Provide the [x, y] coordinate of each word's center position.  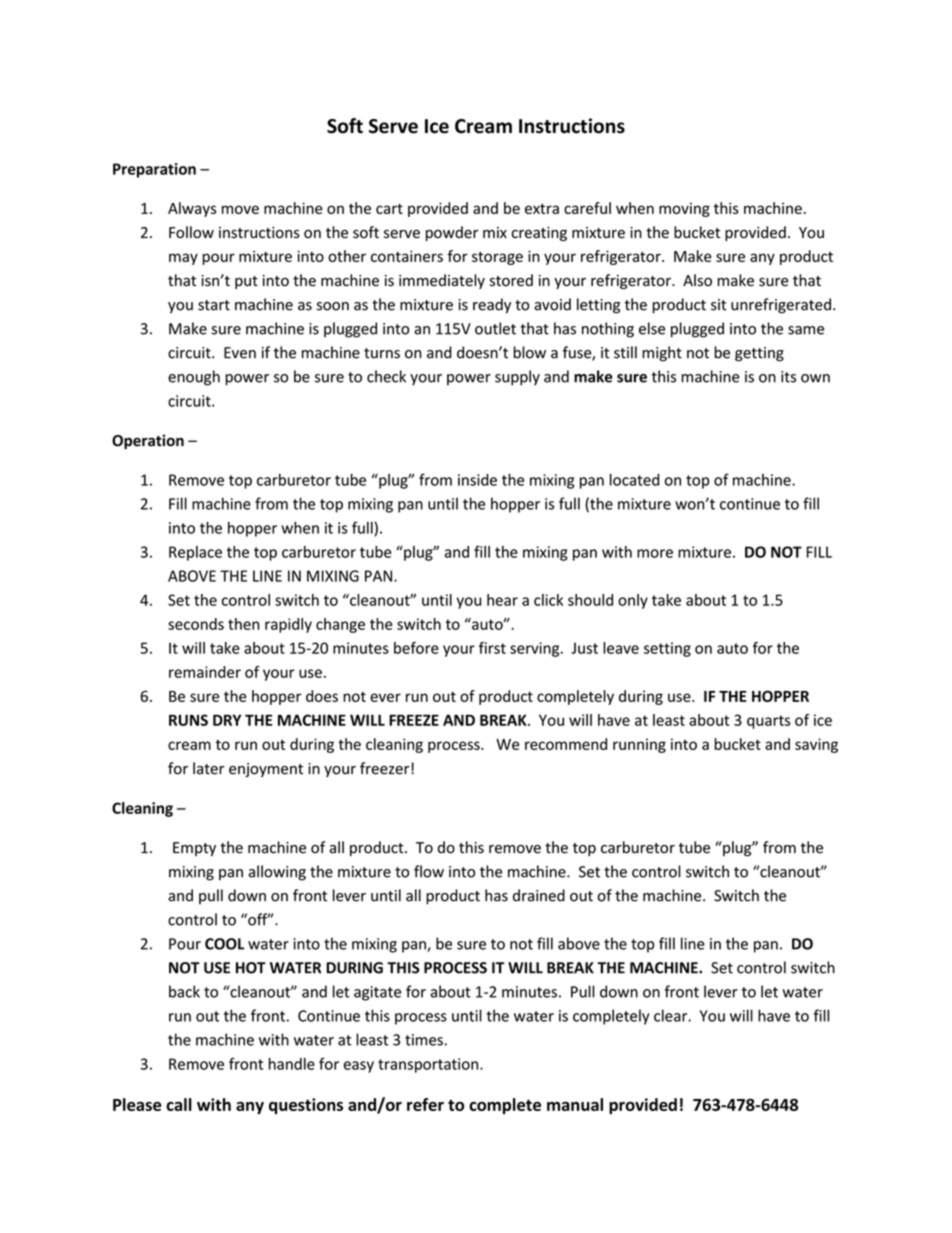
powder [452, 233]
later [208, 768]
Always [192, 209]
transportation [429, 1065]
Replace [195, 553]
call [179, 1104]
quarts [768, 722]
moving [684, 210]
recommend [566, 744]
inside [477, 480]
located [634, 479]
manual [575, 1104]
